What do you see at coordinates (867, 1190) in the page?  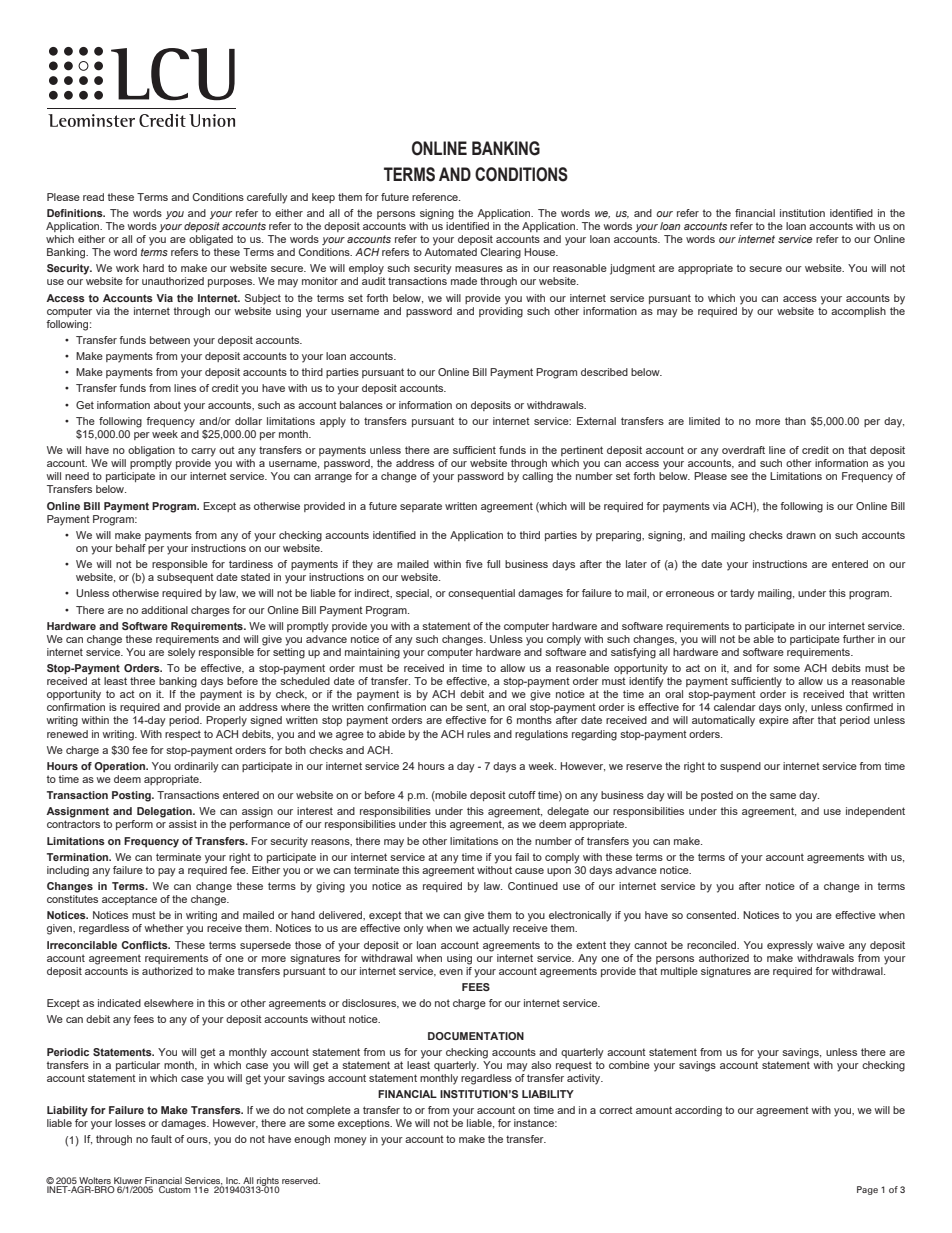 I see `Page` at bounding box center [867, 1190].
